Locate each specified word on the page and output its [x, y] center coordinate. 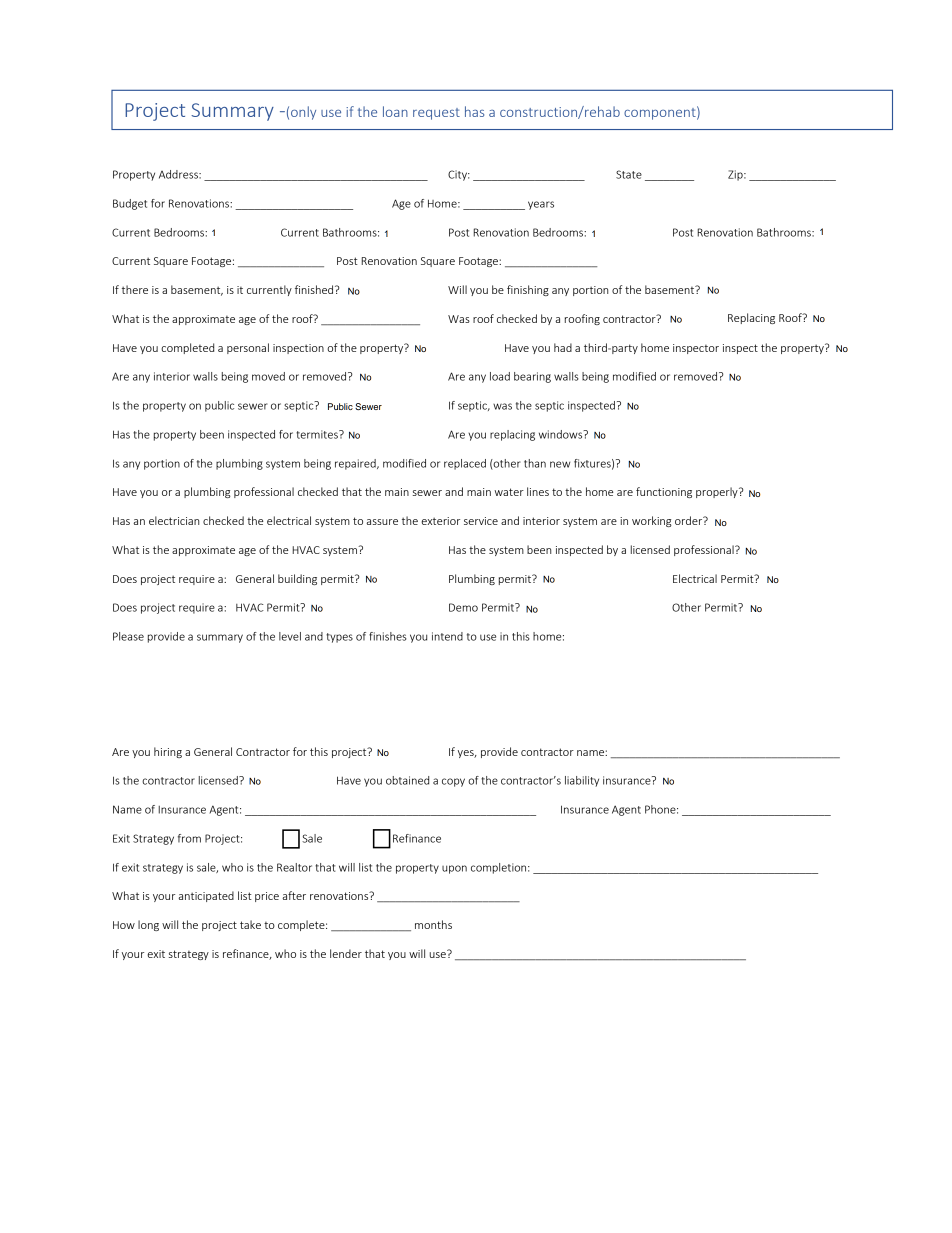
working [652, 521]
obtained [407, 780]
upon [454, 869]
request [436, 114]
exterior [440, 521]
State [629, 174]
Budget [130, 204]
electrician [174, 520]
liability [582, 781]
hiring [168, 752]
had [563, 347]
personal [248, 348]
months [433, 924]
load [500, 376]
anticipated [206, 896]
